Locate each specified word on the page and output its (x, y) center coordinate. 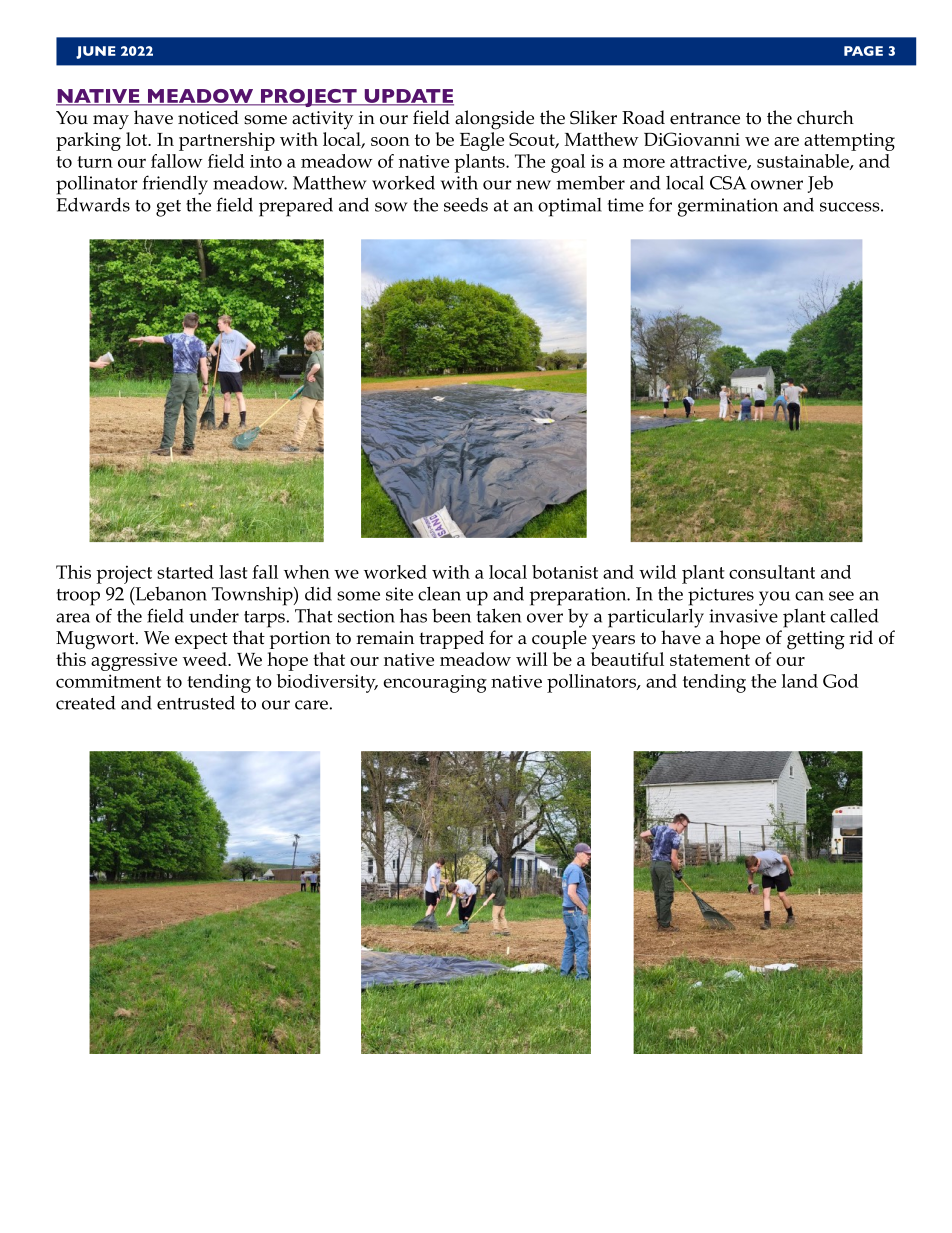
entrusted (196, 702)
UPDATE (408, 97)
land (800, 681)
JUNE (96, 52)
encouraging (435, 684)
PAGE (863, 51)
